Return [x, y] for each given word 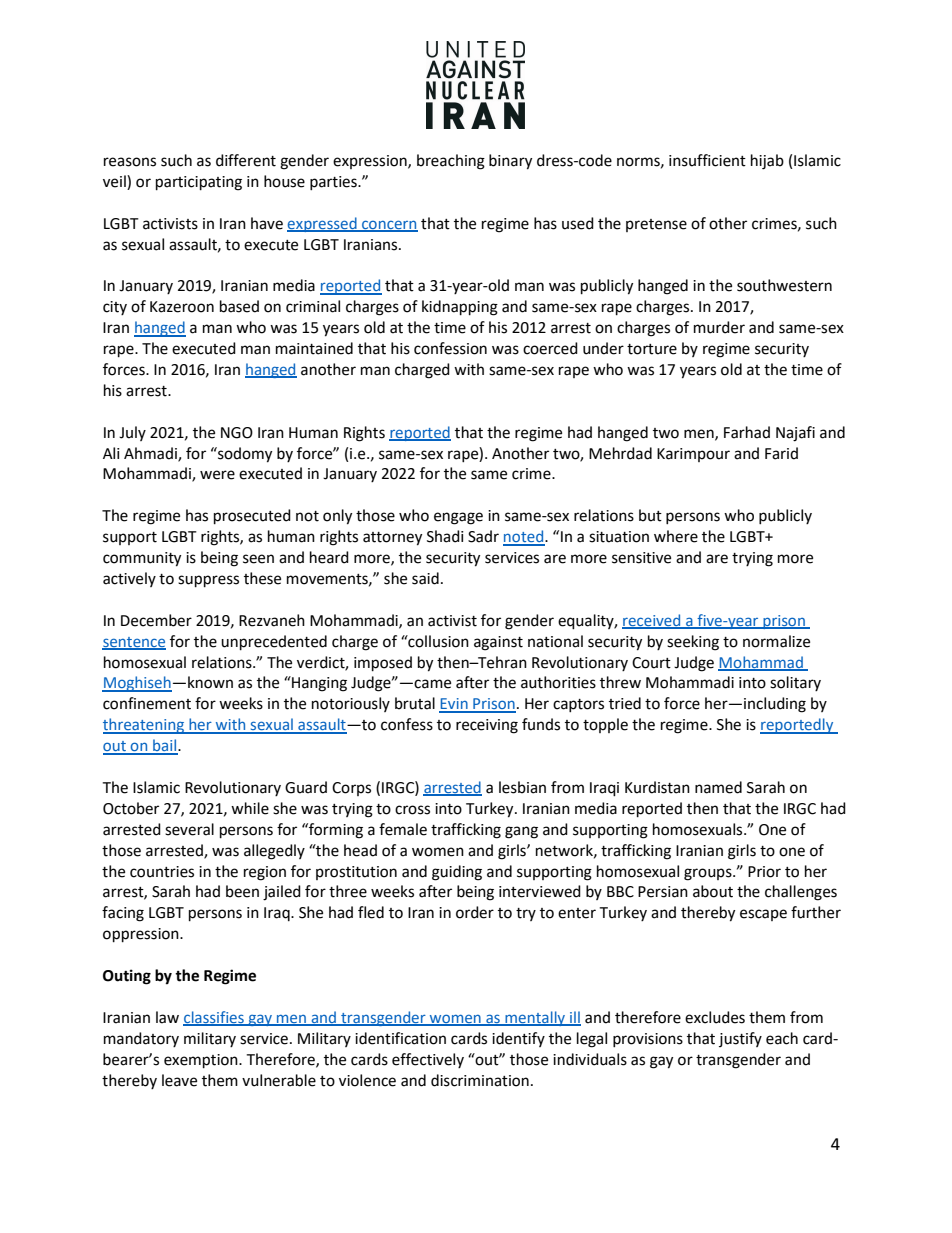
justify [740, 1039]
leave [179, 1080]
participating [199, 183]
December [156, 620]
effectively [428, 1060]
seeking [693, 643]
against [498, 643]
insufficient [707, 160]
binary [510, 162]
